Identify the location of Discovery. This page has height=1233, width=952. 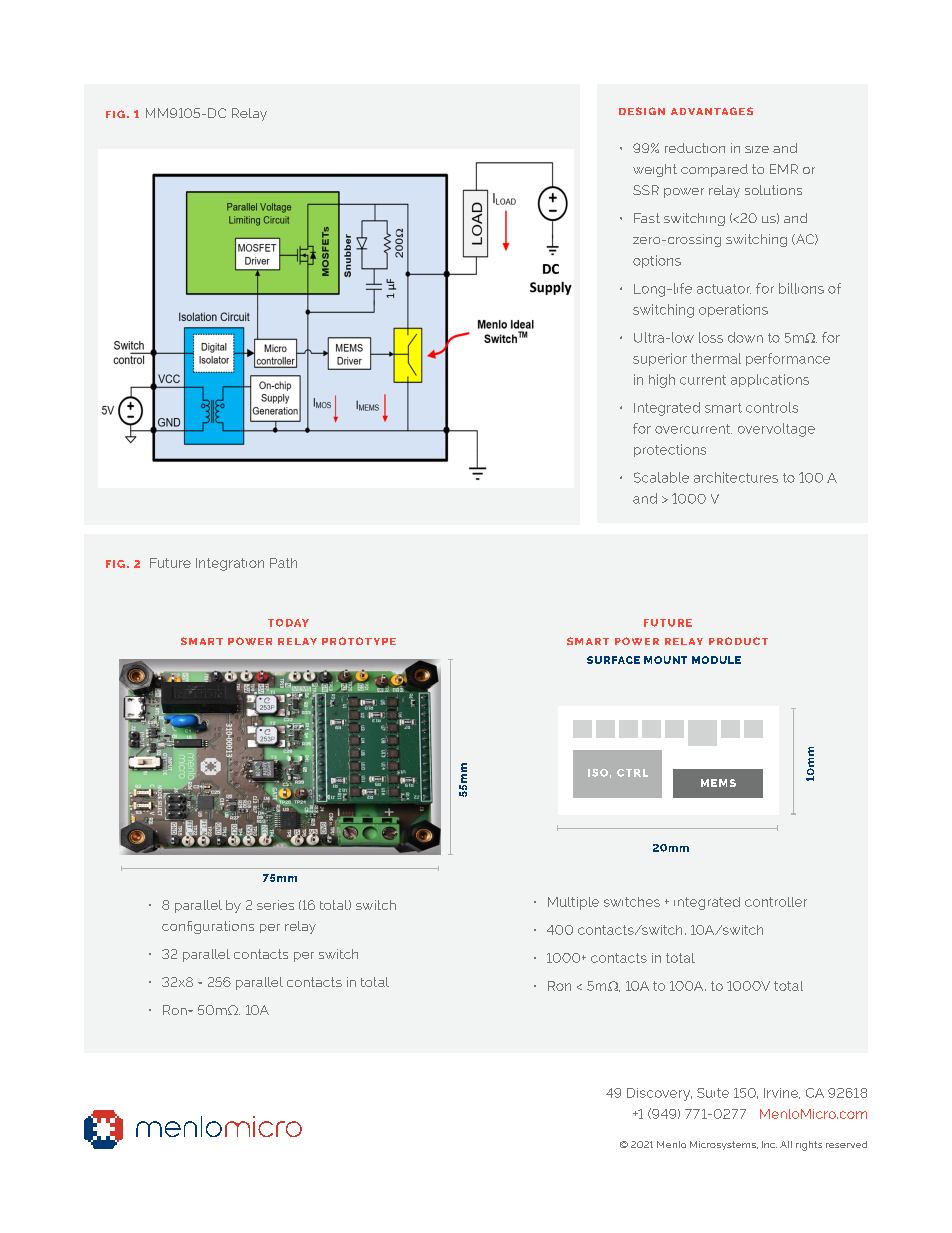
(659, 1094).
